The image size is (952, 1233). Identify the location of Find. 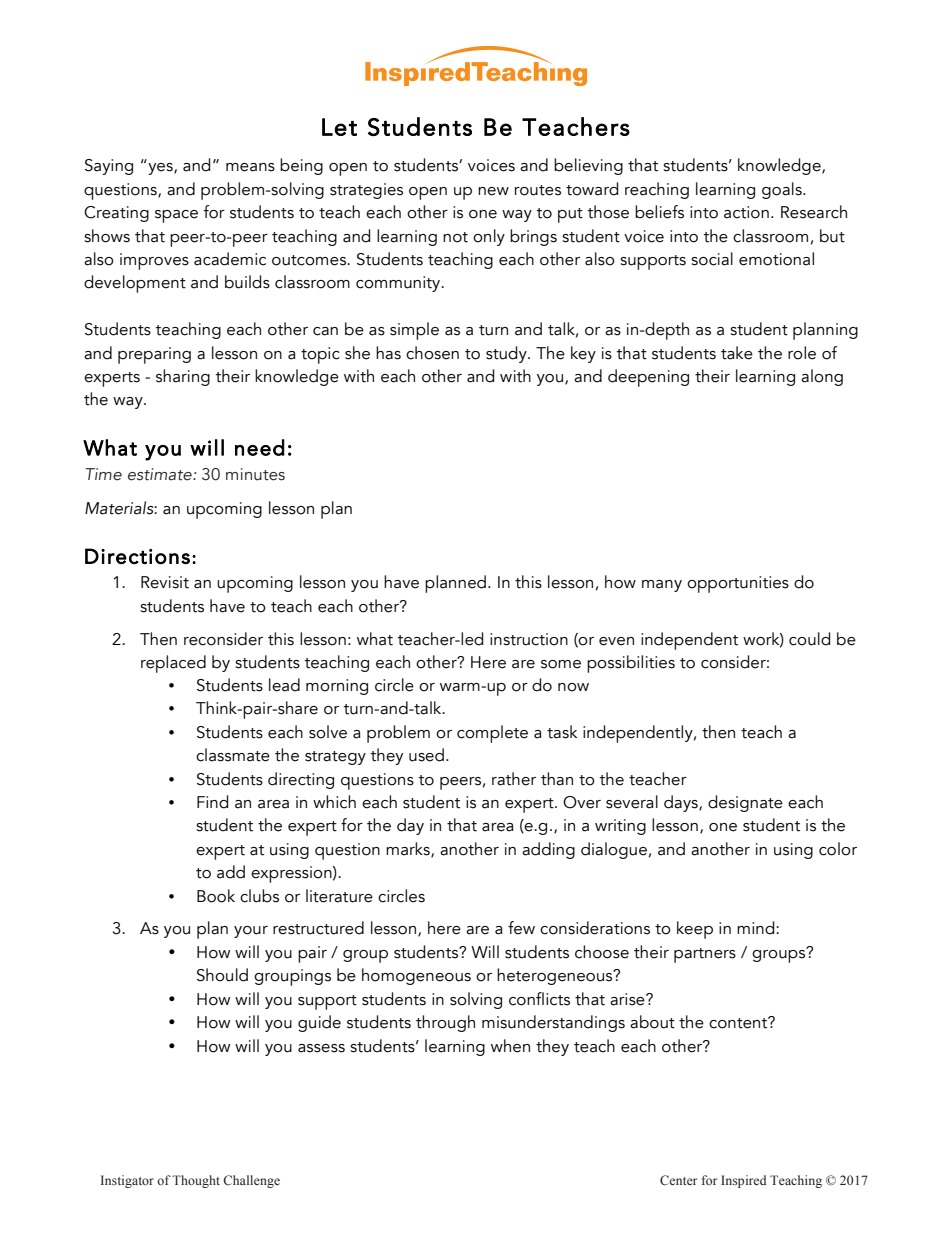
(212, 802).
